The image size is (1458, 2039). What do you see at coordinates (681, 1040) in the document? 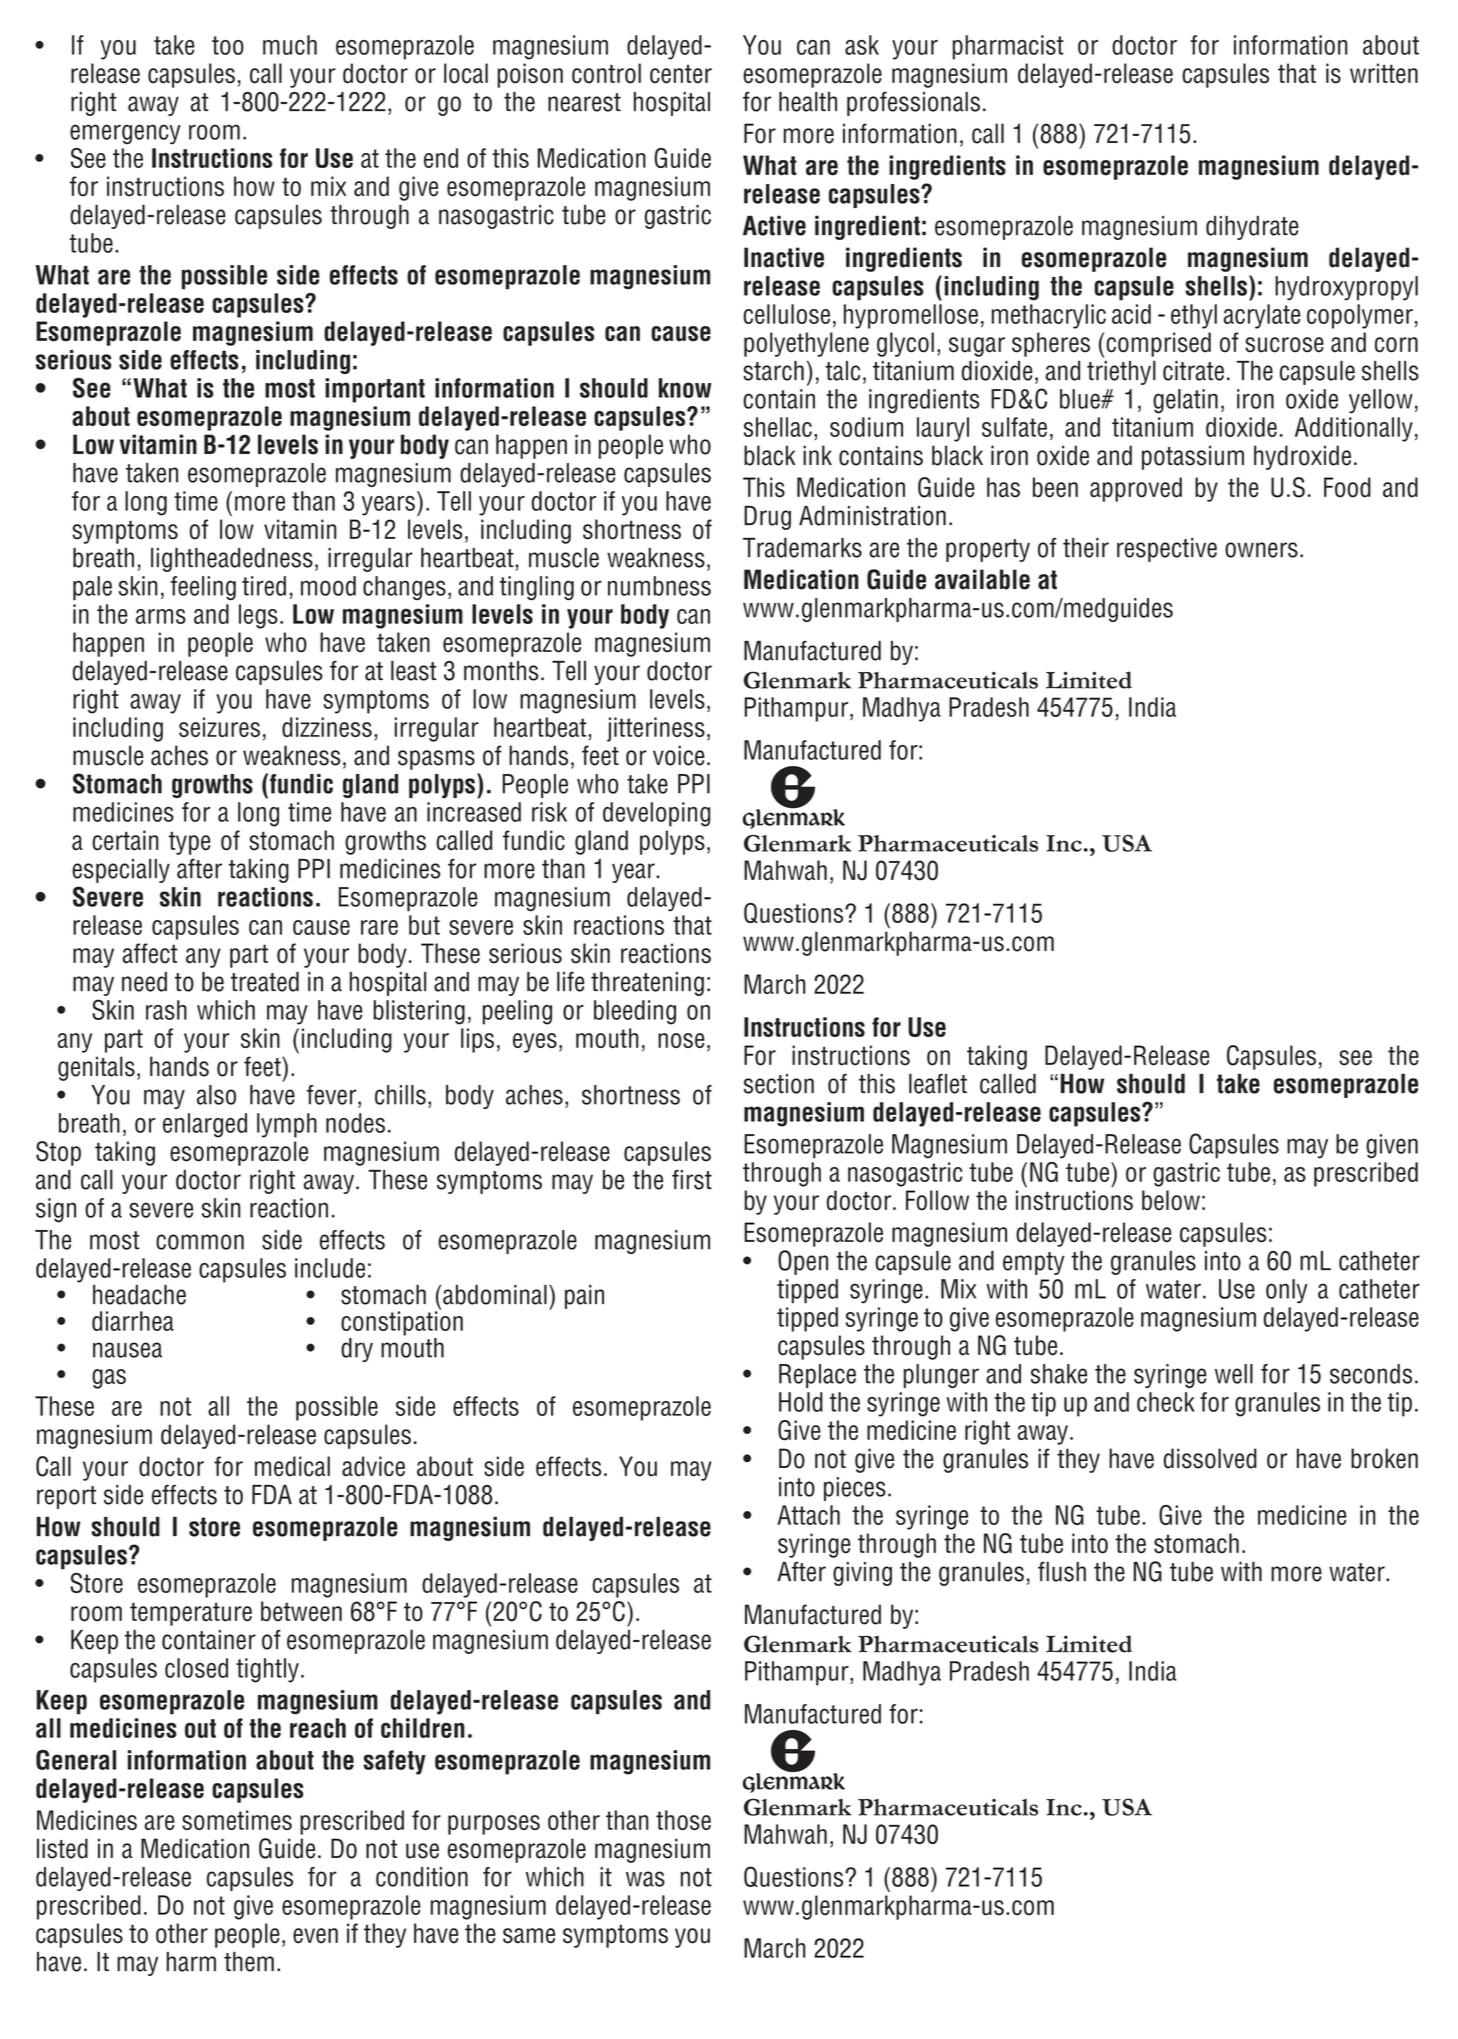
I see `nose` at bounding box center [681, 1040].
